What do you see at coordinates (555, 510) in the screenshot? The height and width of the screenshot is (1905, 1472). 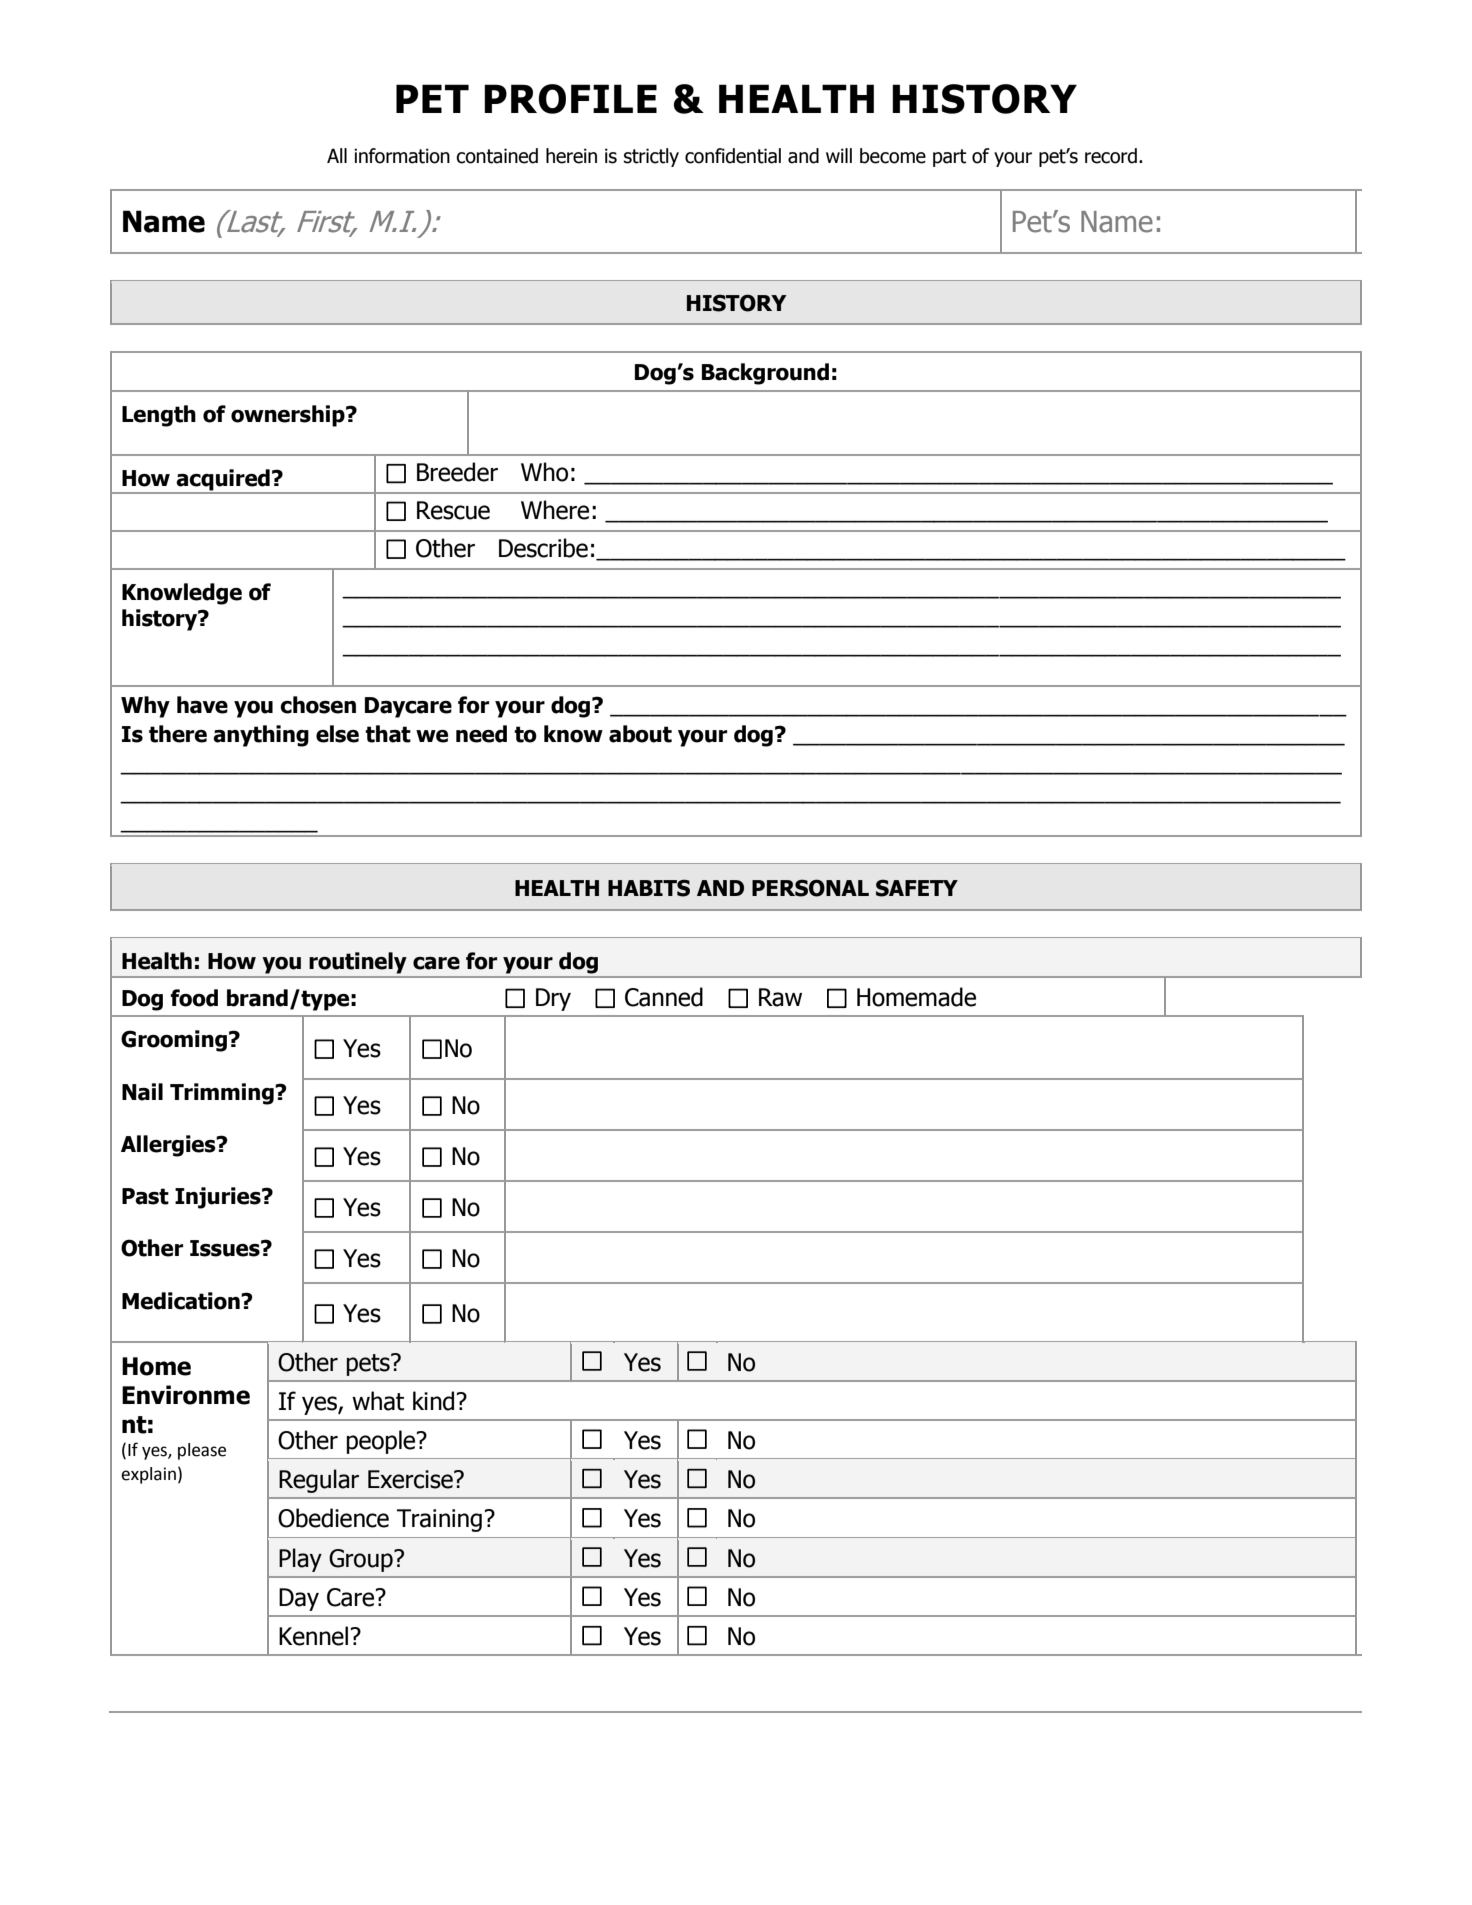 I see `Where` at bounding box center [555, 510].
